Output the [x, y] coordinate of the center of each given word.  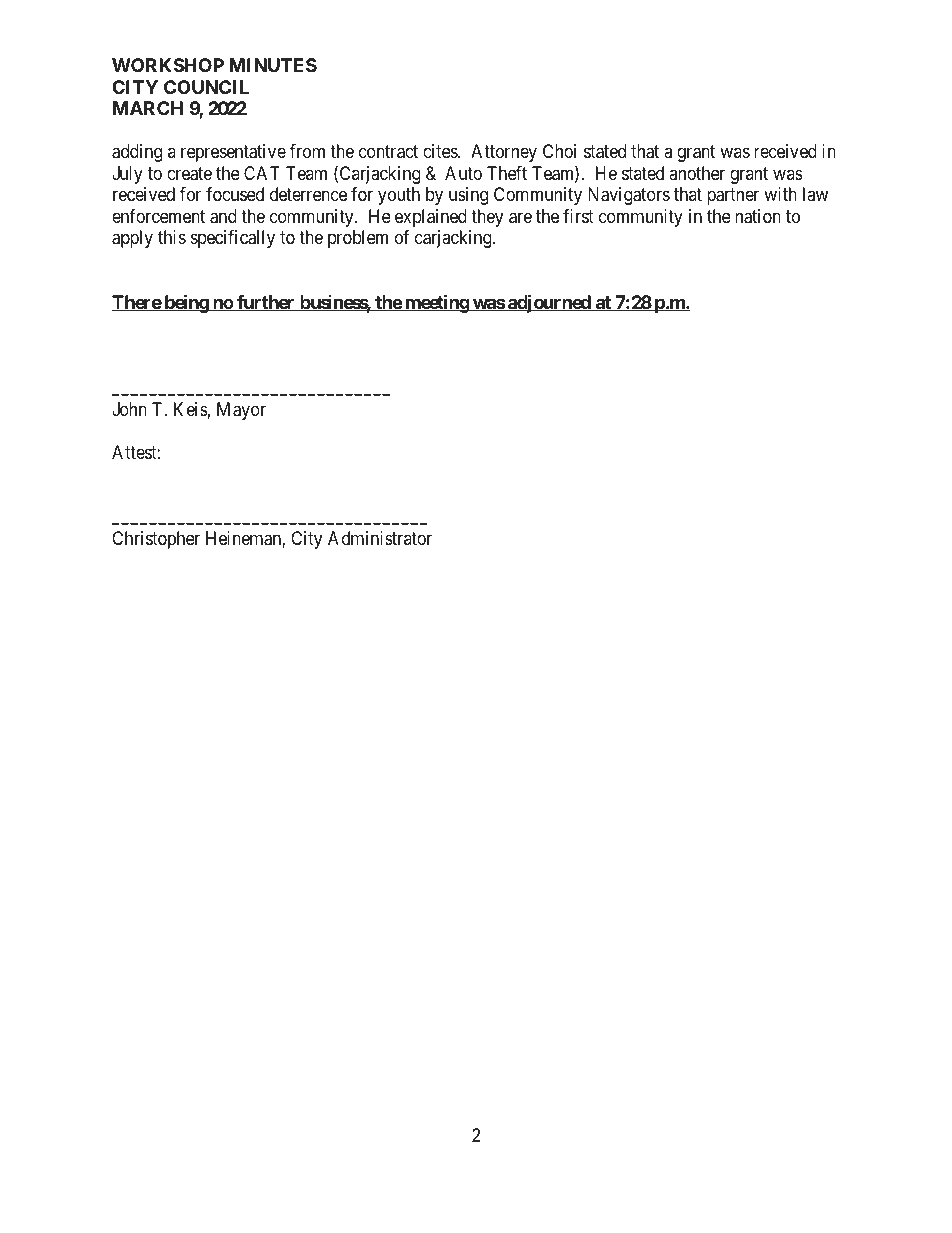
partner [733, 196]
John [129, 409]
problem [358, 239]
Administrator [380, 538]
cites [441, 151]
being [186, 303]
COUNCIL [206, 87]
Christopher [156, 540]
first [578, 216]
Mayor [241, 411]
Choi [559, 151]
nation [758, 216]
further [266, 303]
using [468, 196]
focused [235, 194]
